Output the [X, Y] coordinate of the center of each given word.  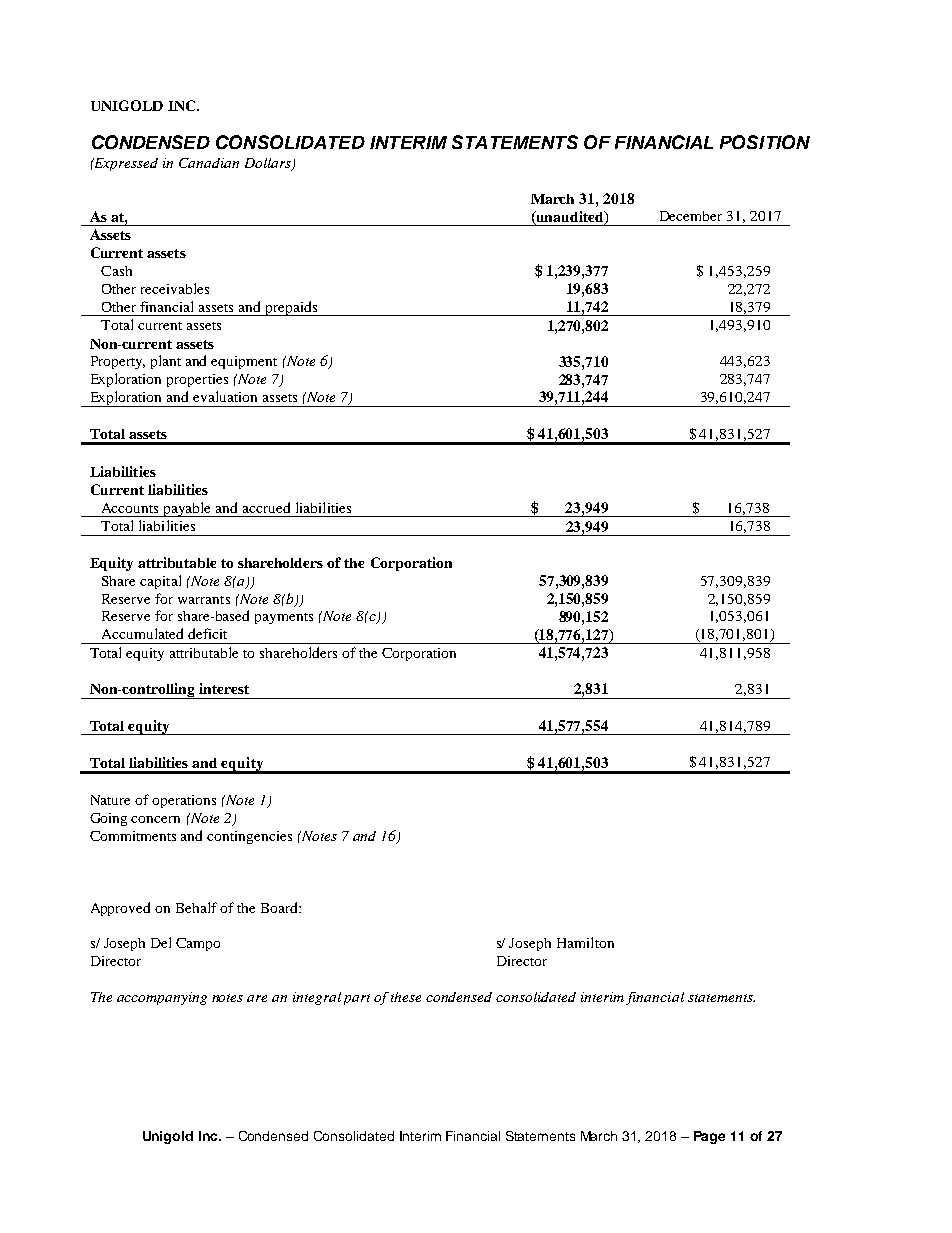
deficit [207, 633]
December [691, 216]
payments [284, 618]
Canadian [209, 163]
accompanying [162, 998]
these [406, 997]
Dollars [269, 164]
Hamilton [585, 942]
